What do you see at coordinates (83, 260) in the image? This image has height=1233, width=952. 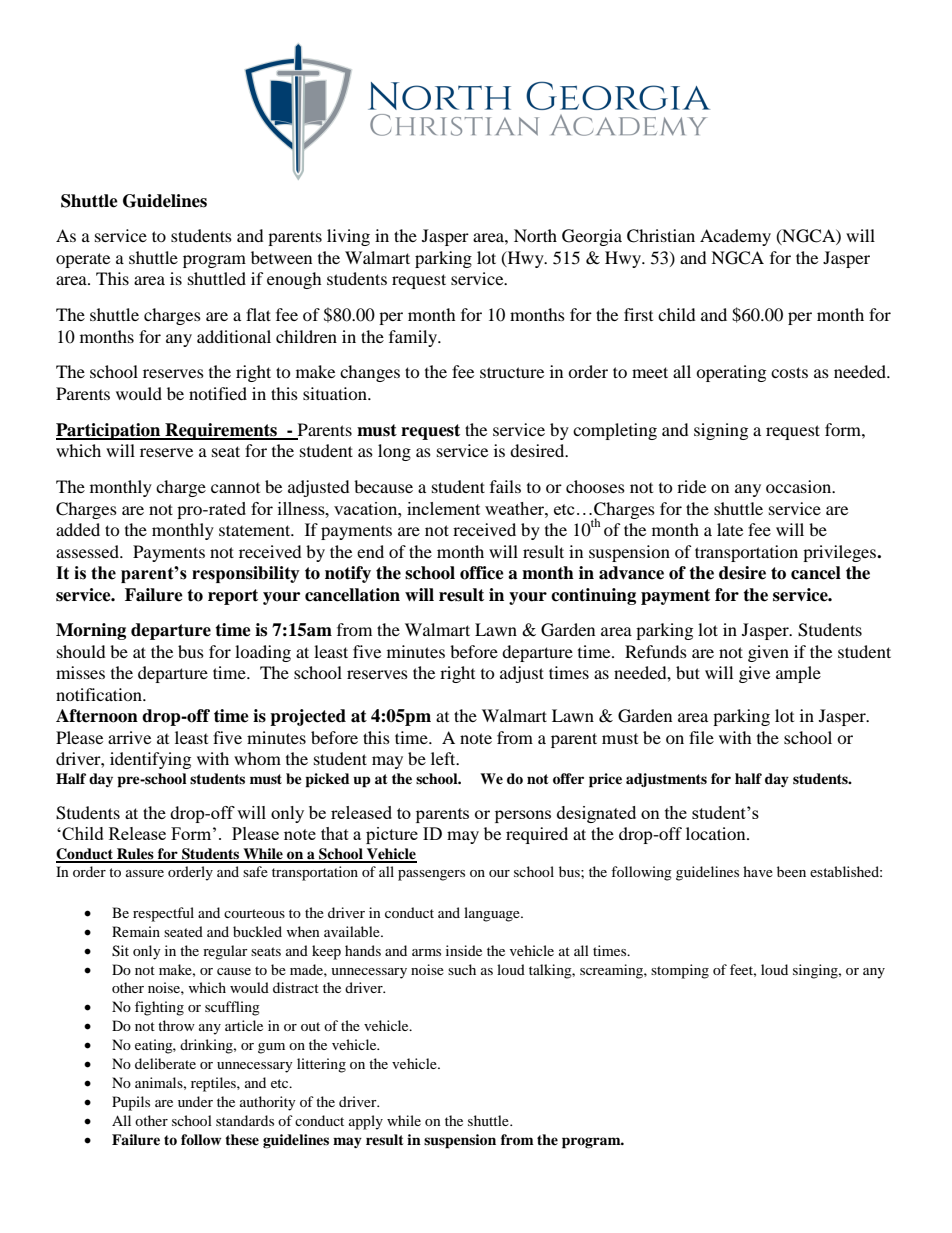 I see `operate` at bounding box center [83, 260].
